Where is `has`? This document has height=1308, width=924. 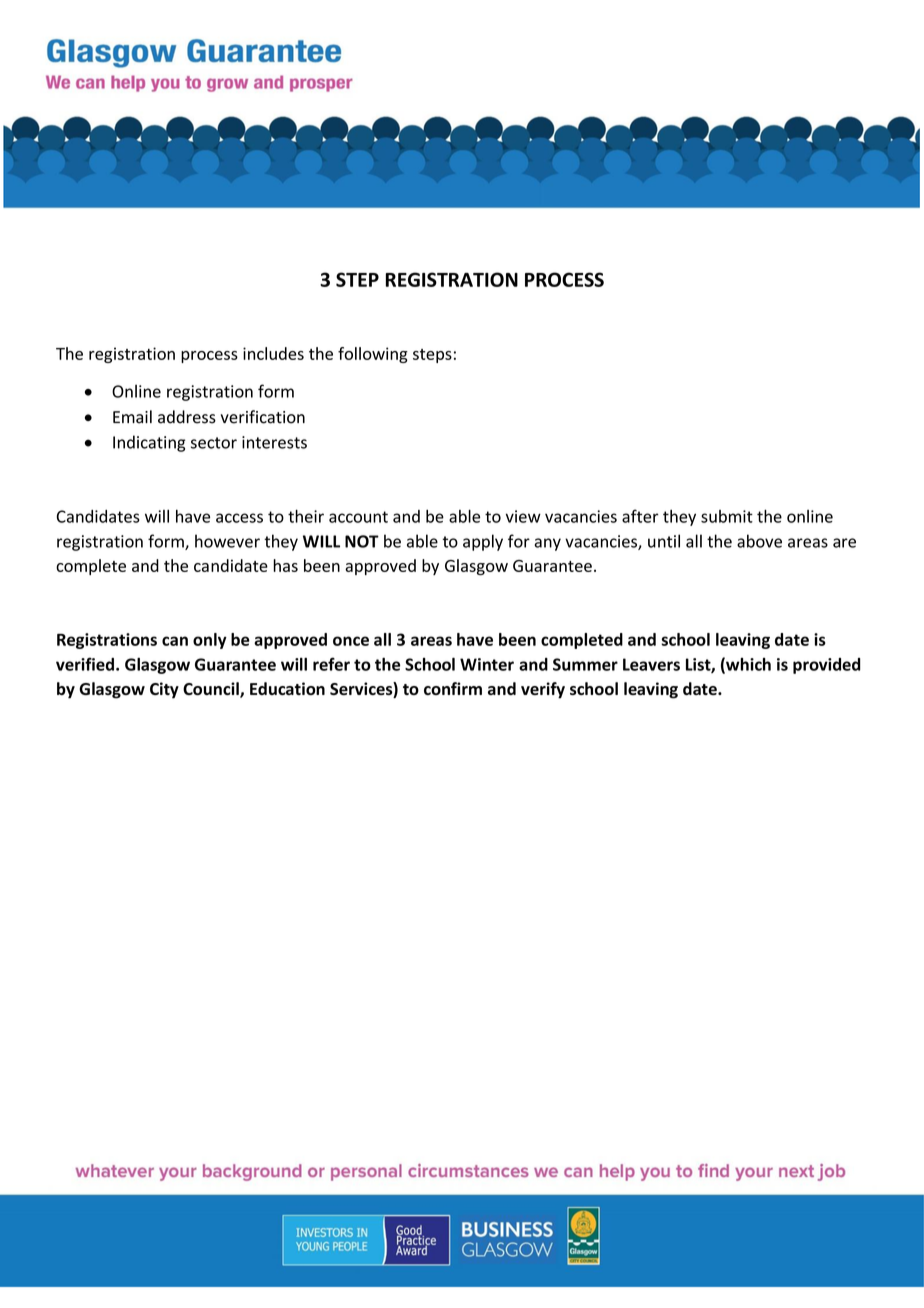
has is located at coordinates (285, 565).
